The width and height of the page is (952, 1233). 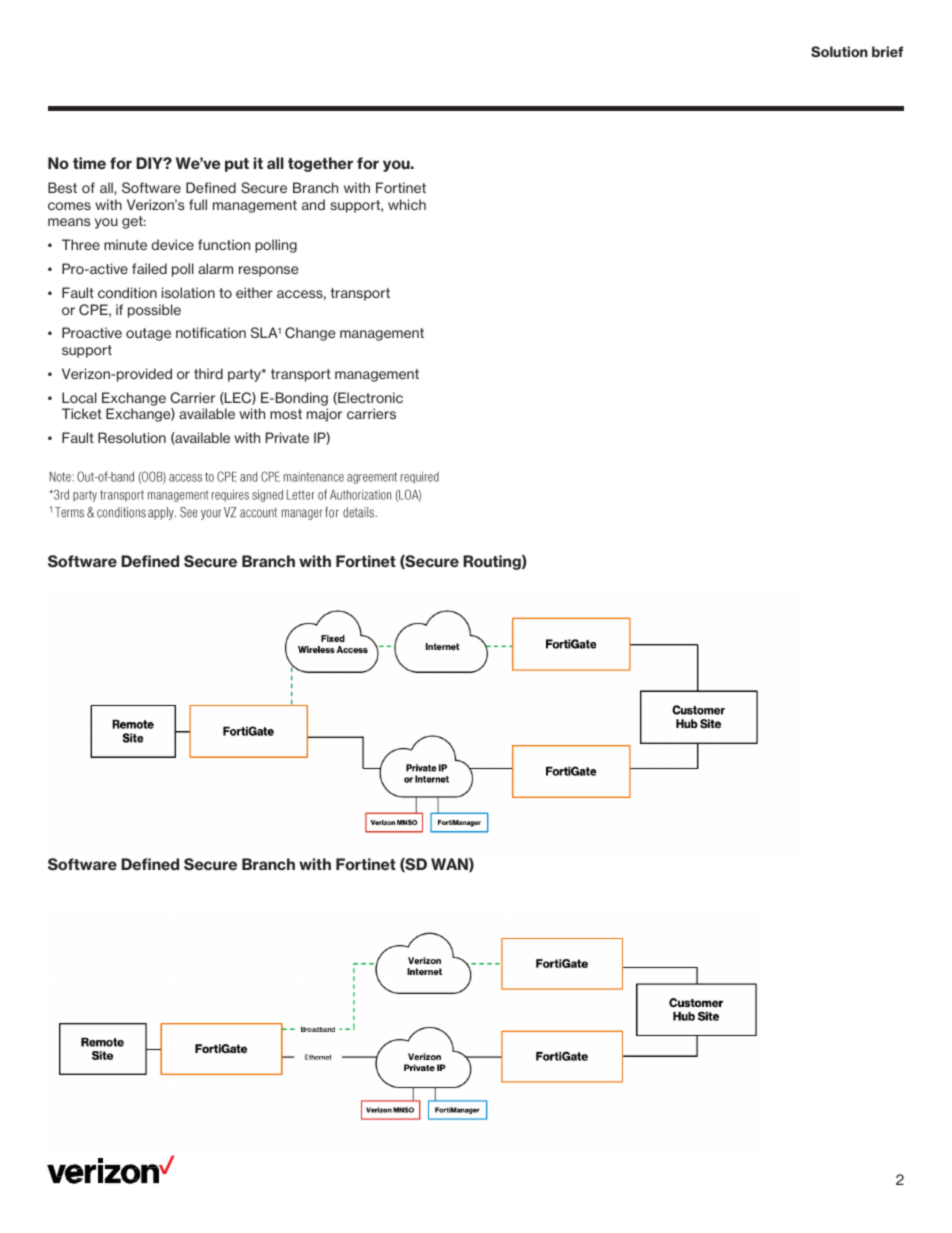 What do you see at coordinates (82, 413) in the page?
I see `Ticket` at bounding box center [82, 413].
